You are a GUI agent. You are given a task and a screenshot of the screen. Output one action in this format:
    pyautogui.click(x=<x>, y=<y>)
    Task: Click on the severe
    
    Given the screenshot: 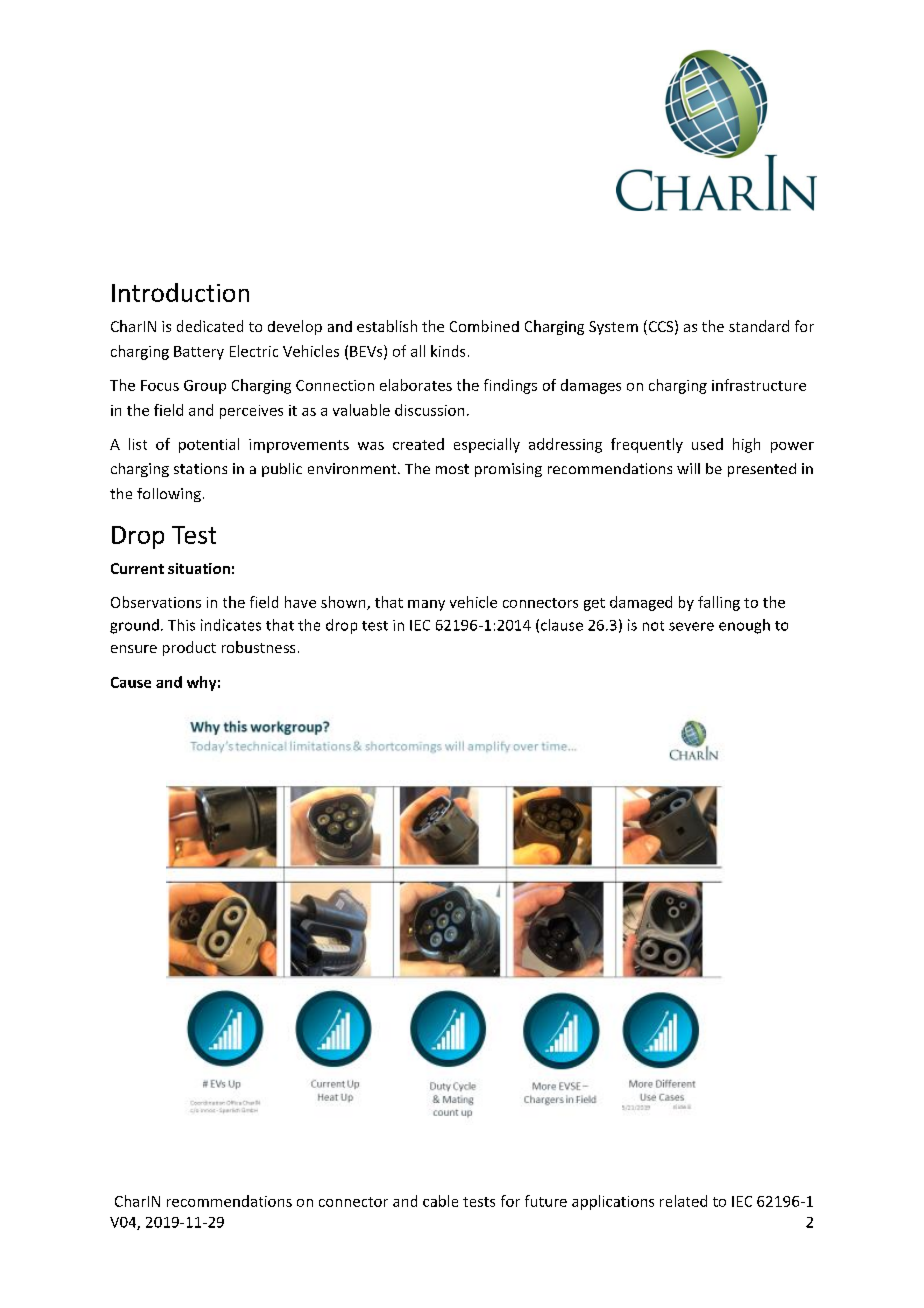 What is the action you would take?
    pyautogui.click(x=691, y=626)
